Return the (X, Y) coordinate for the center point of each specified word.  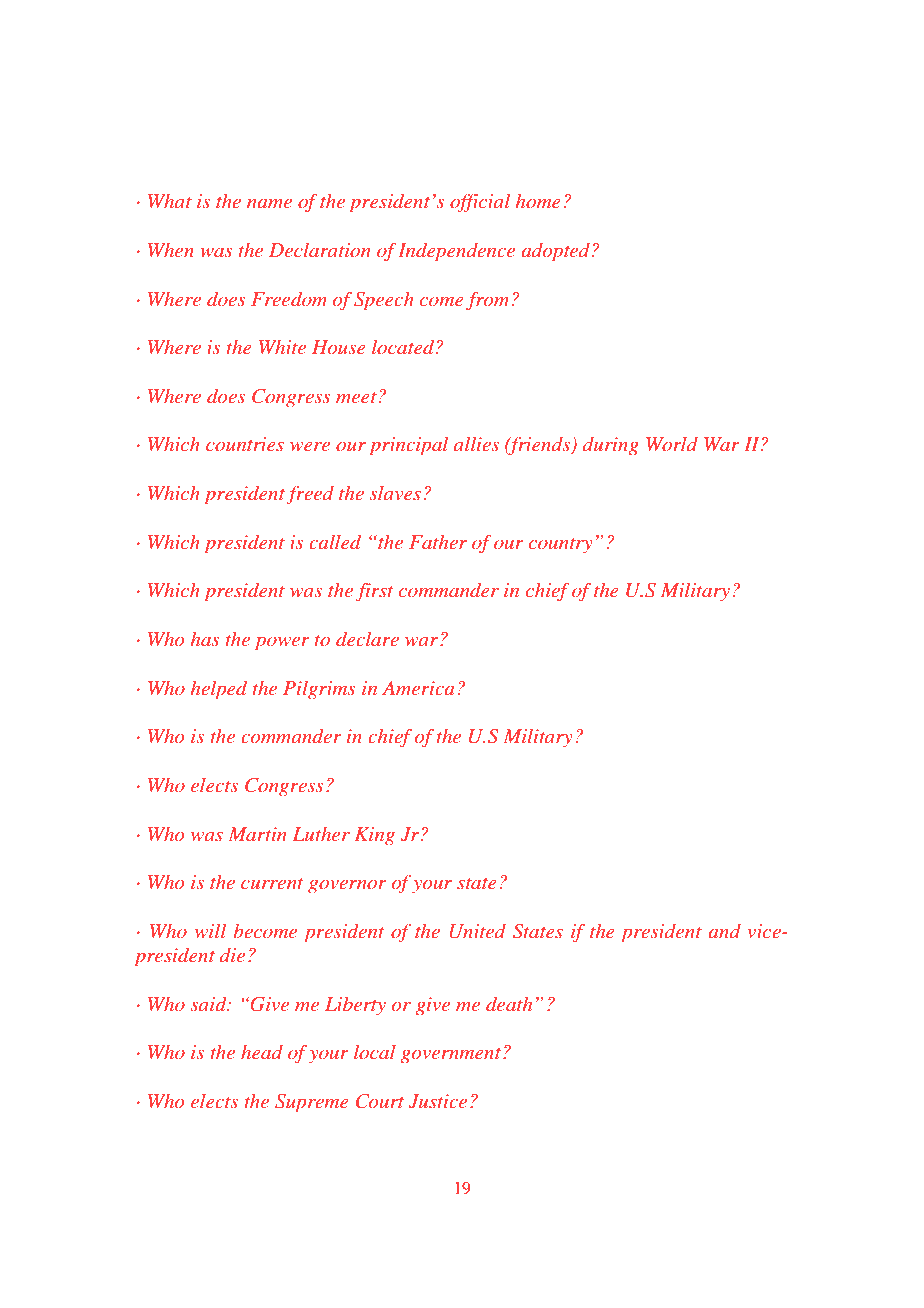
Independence (456, 252)
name (269, 203)
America (418, 688)
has (205, 638)
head (262, 1051)
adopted (555, 252)
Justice (438, 1101)
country (561, 545)
